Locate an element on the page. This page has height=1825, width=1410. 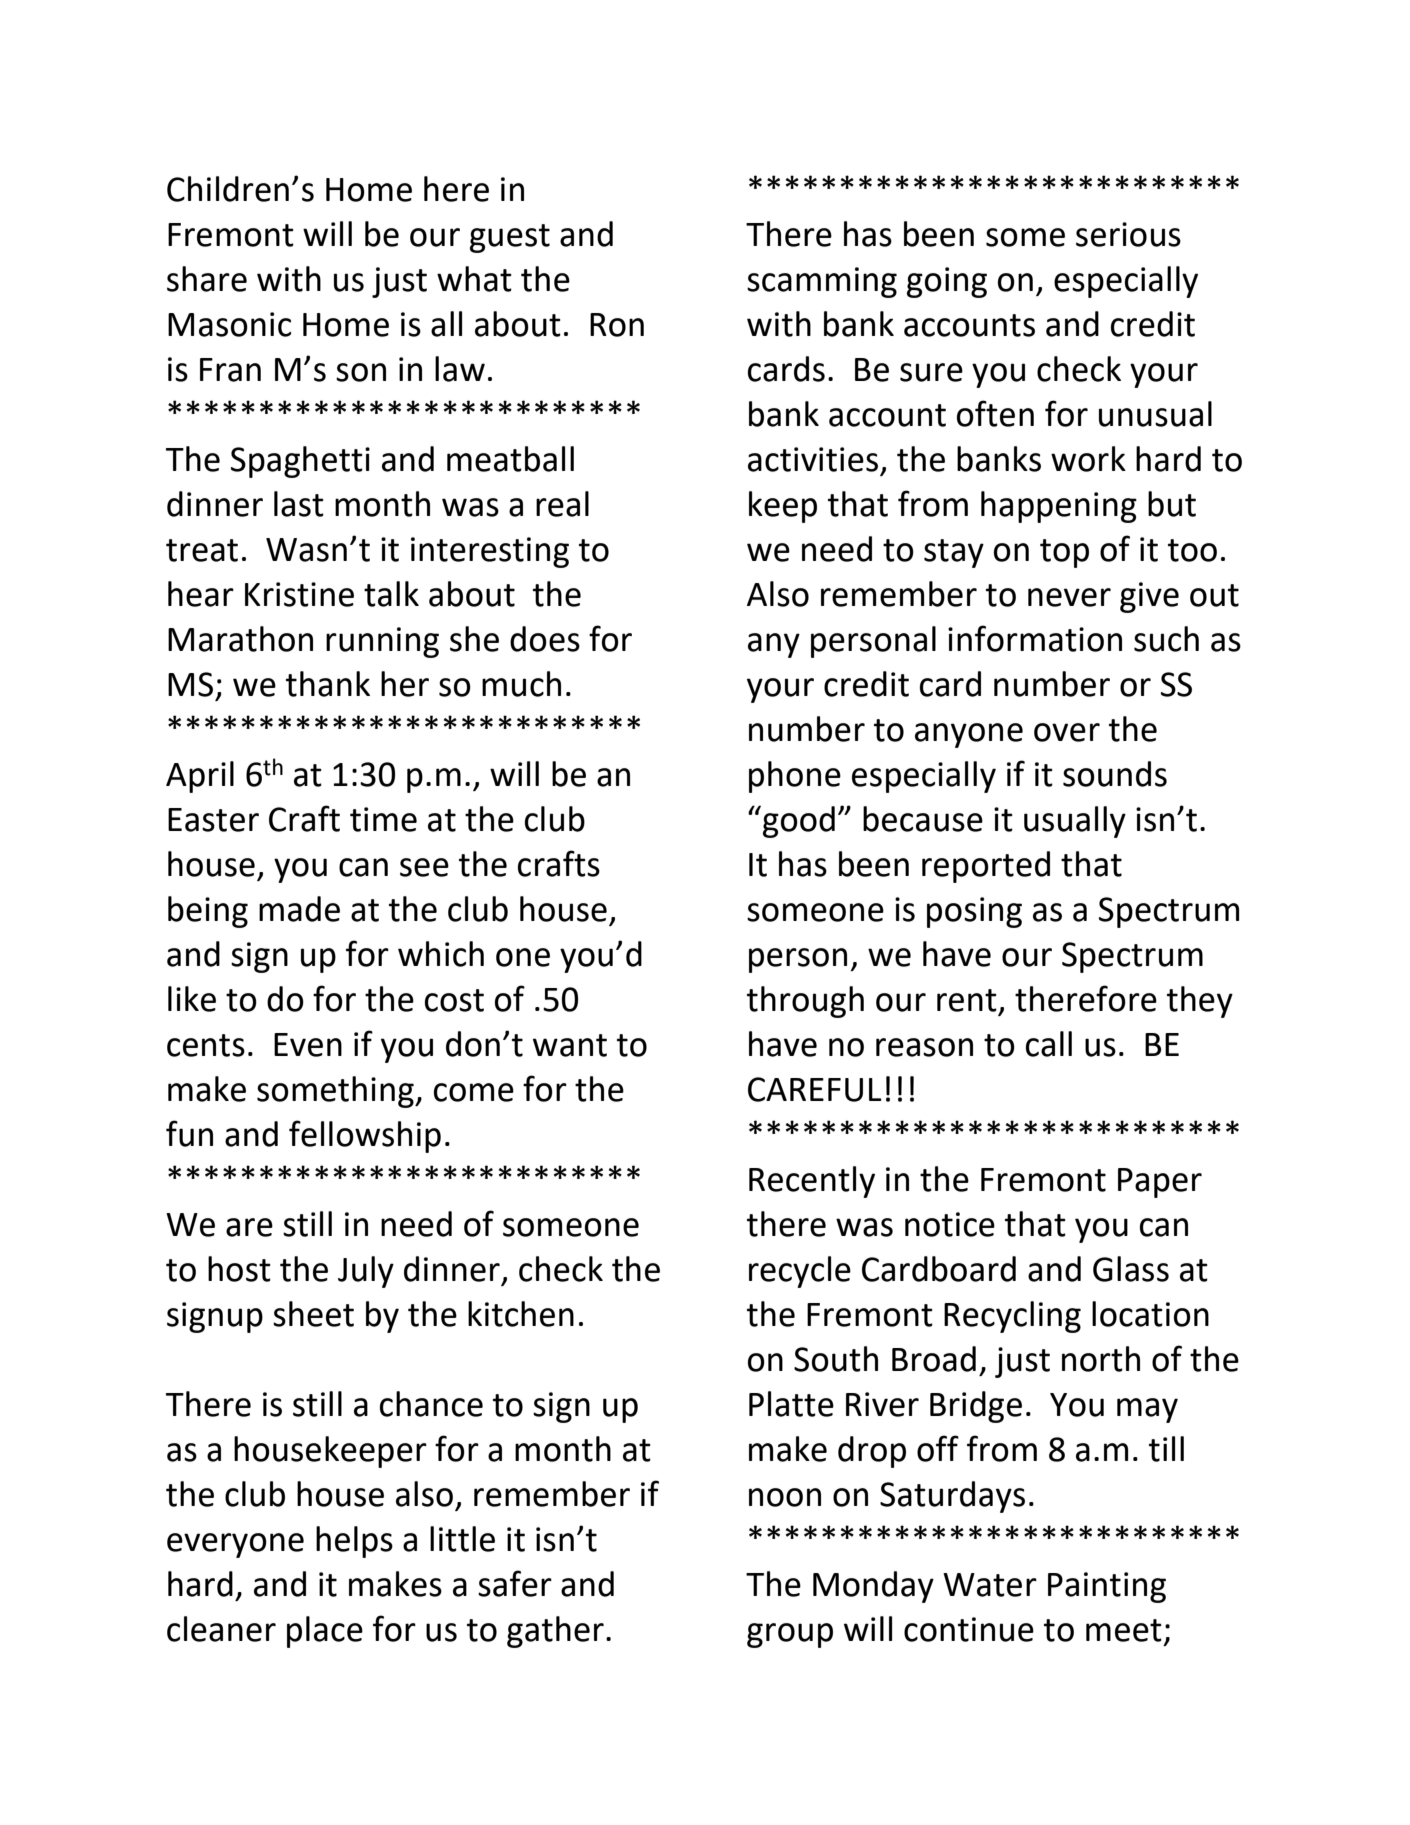
serious is located at coordinates (1128, 234).
